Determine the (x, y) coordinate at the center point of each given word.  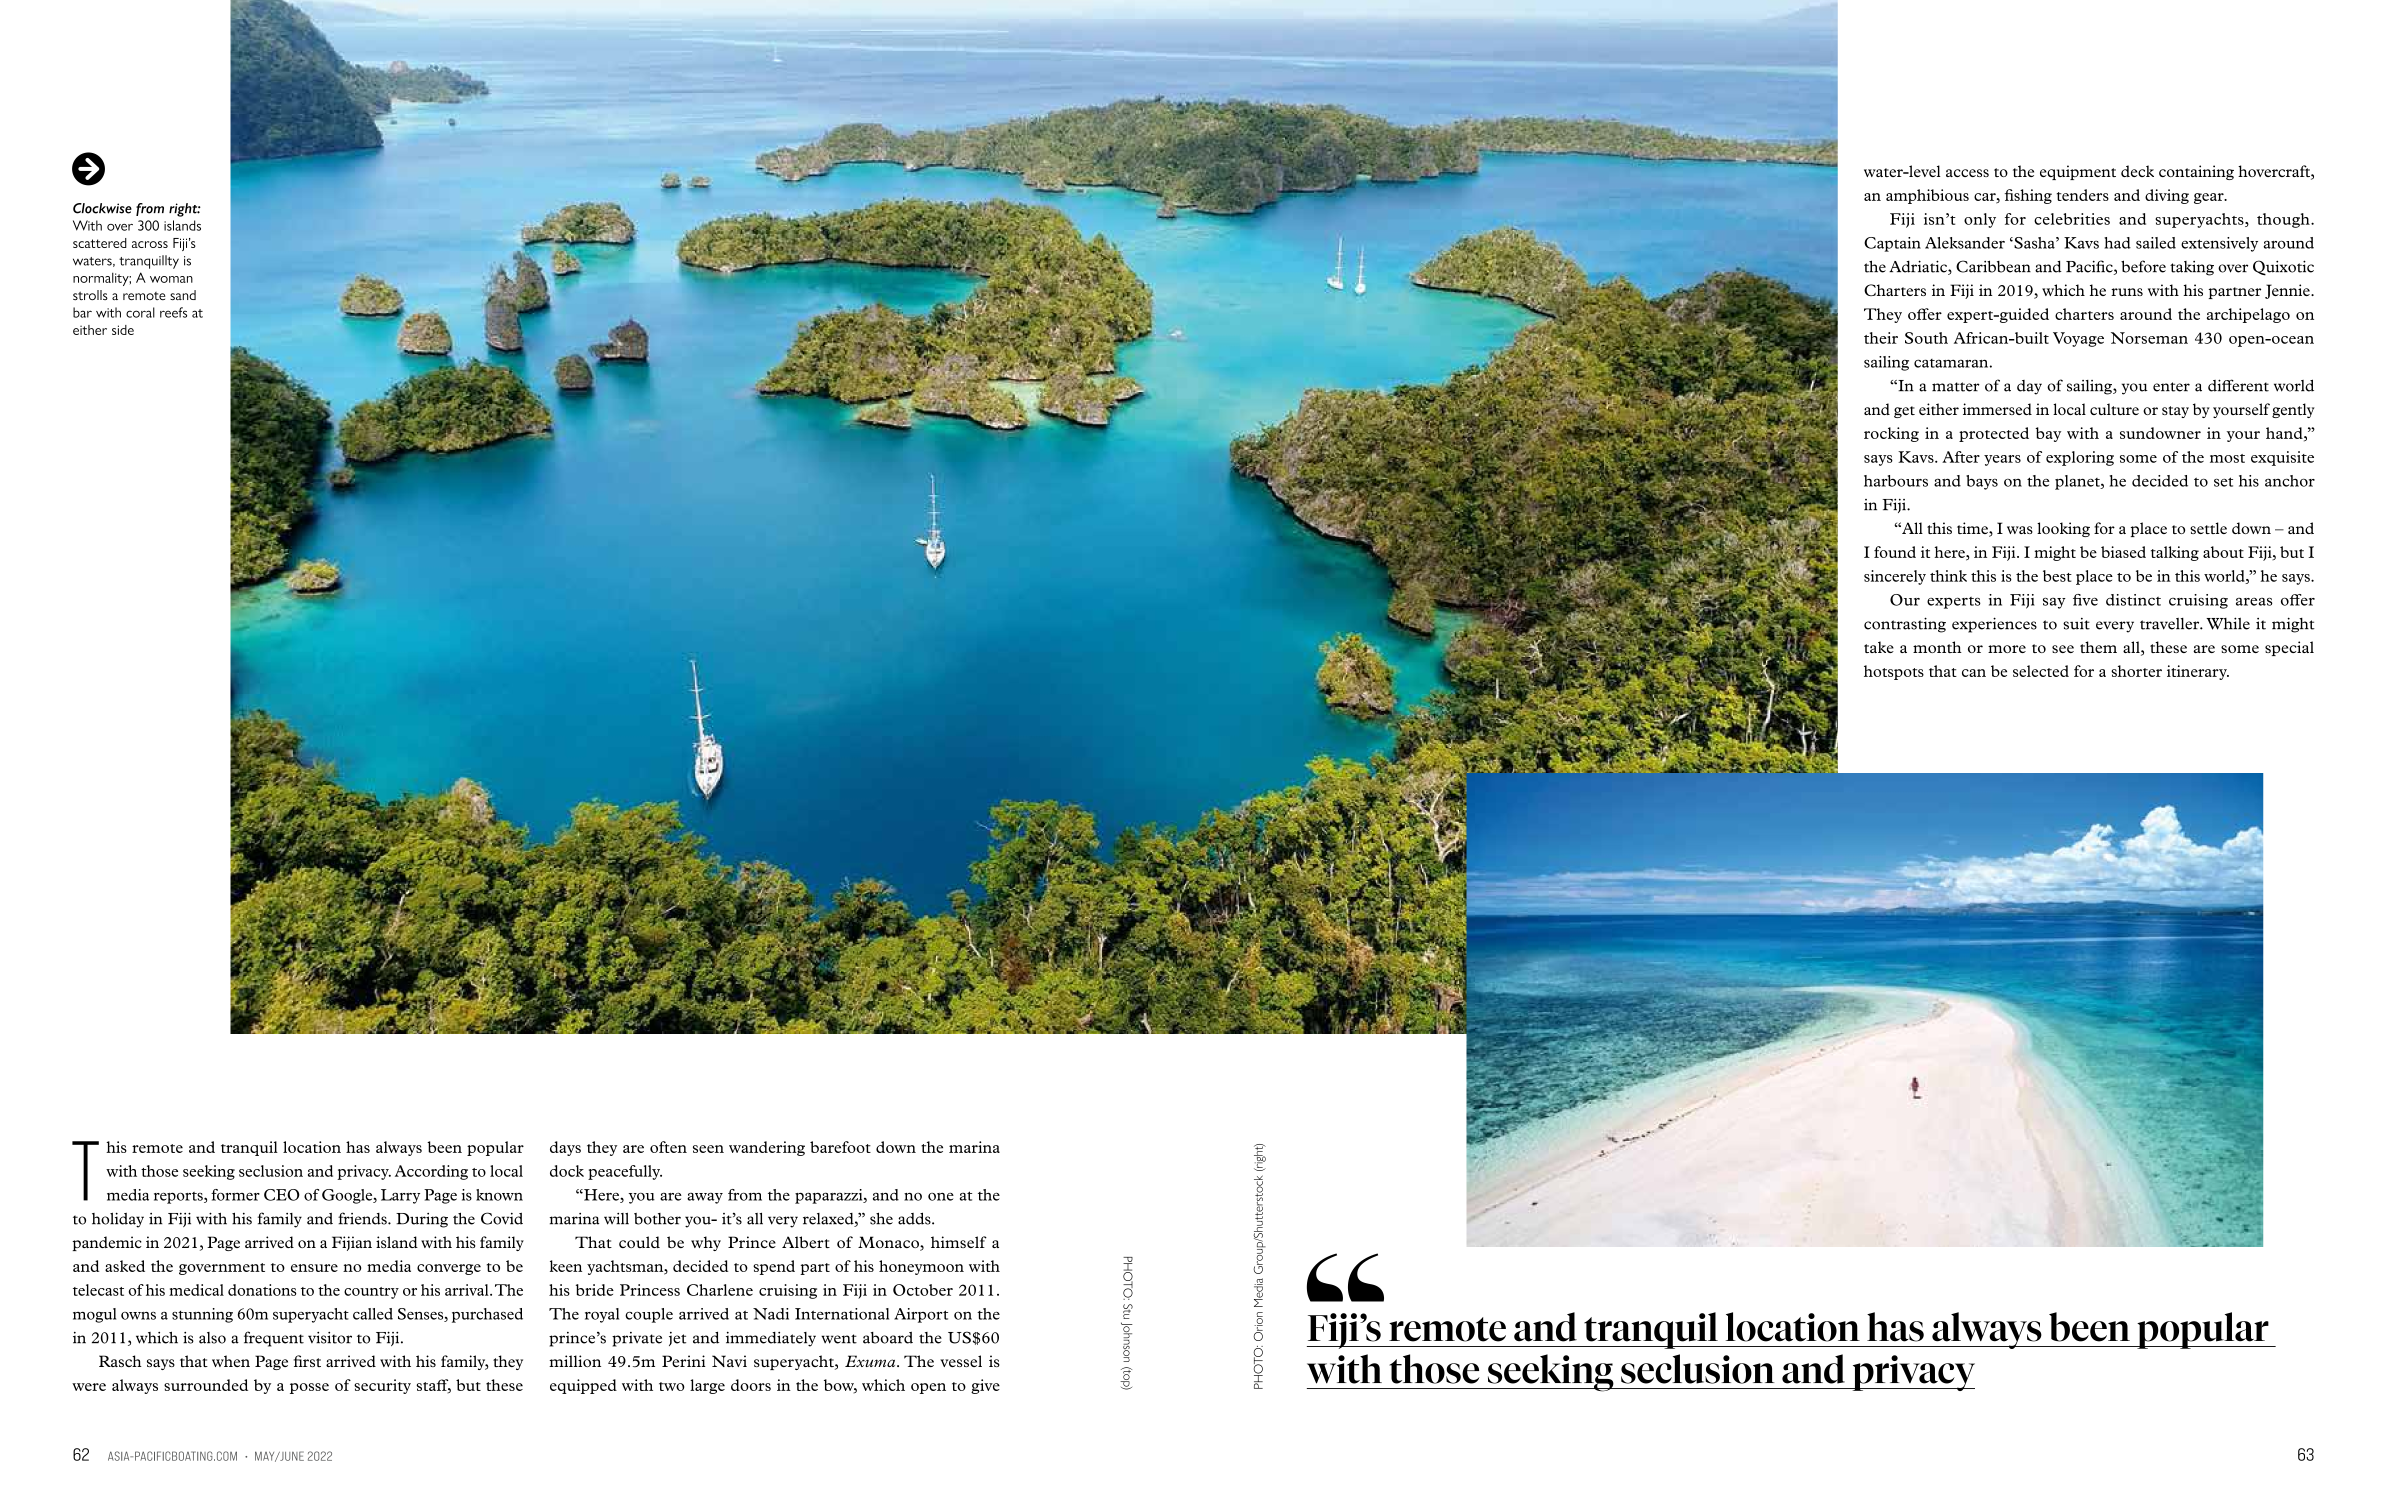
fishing (2028, 196)
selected (2041, 671)
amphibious (1927, 196)
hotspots (1894, 672)
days (565, 1148)
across (150, 244)
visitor (330, 1338)
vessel (961, 1361)
